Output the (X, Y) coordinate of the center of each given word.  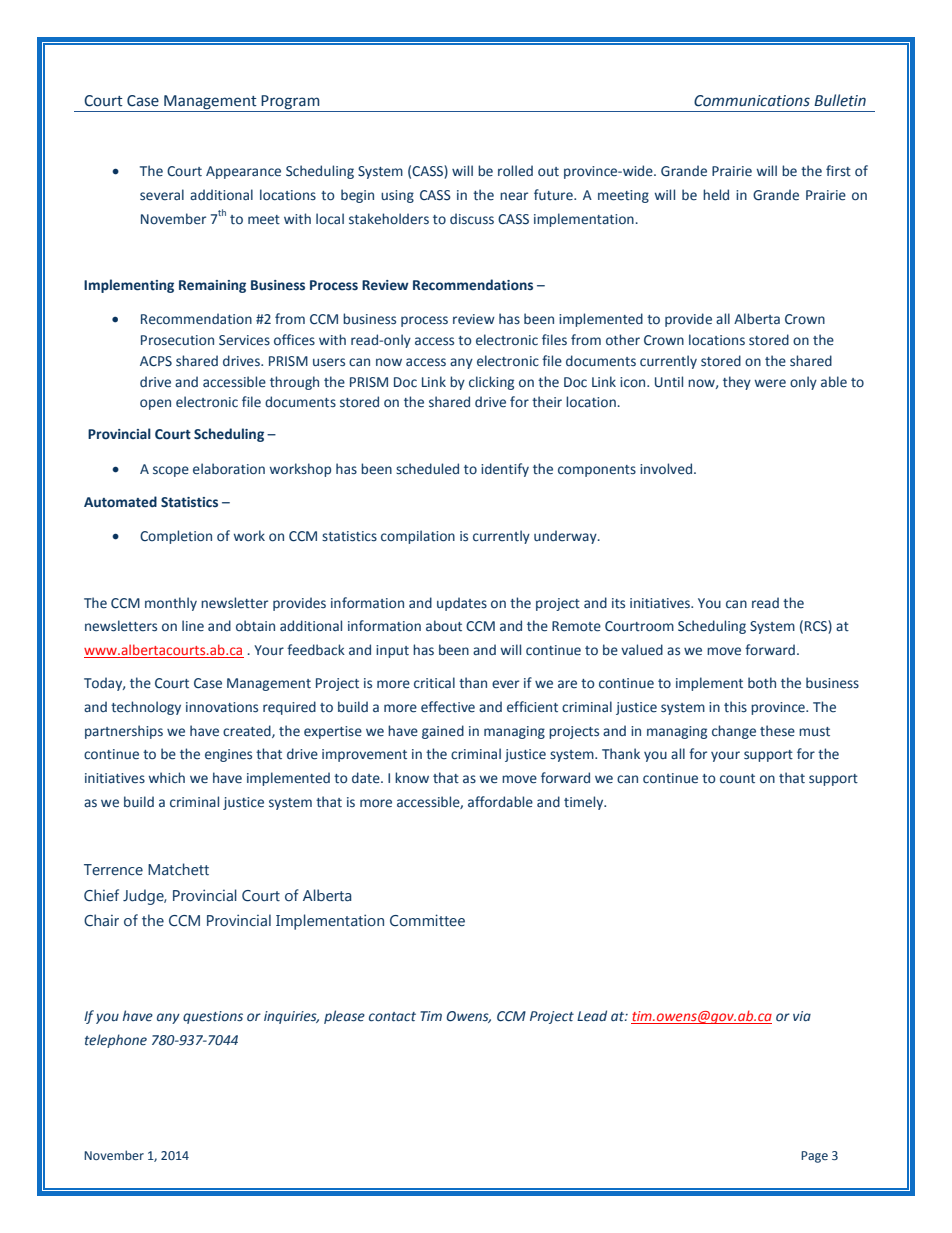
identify (505, 470)
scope (171, 471)
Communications (752, 101)
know (412, 777)
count (737, 779)
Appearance (243, 172)
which (167, 777)
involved (667, 469)
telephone (116, 1041)
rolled (515, 171)
